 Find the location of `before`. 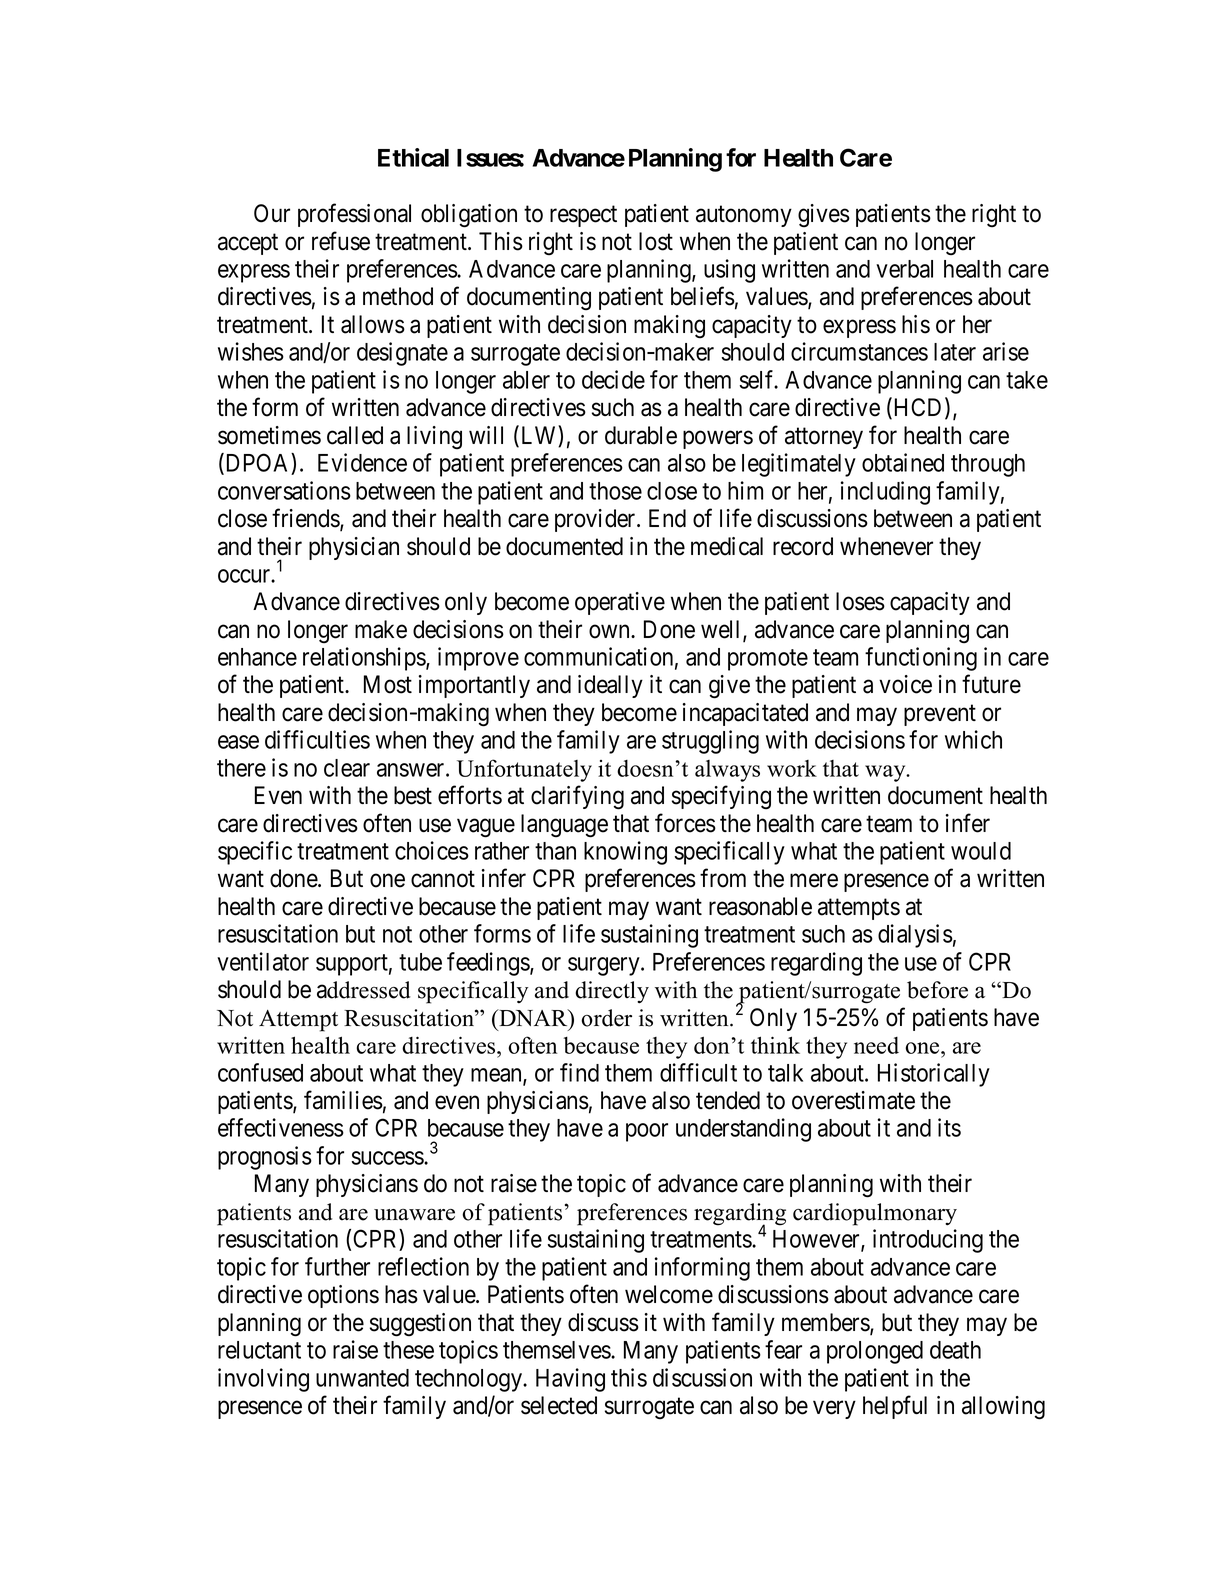

before is located at coordinates (937, 990).
